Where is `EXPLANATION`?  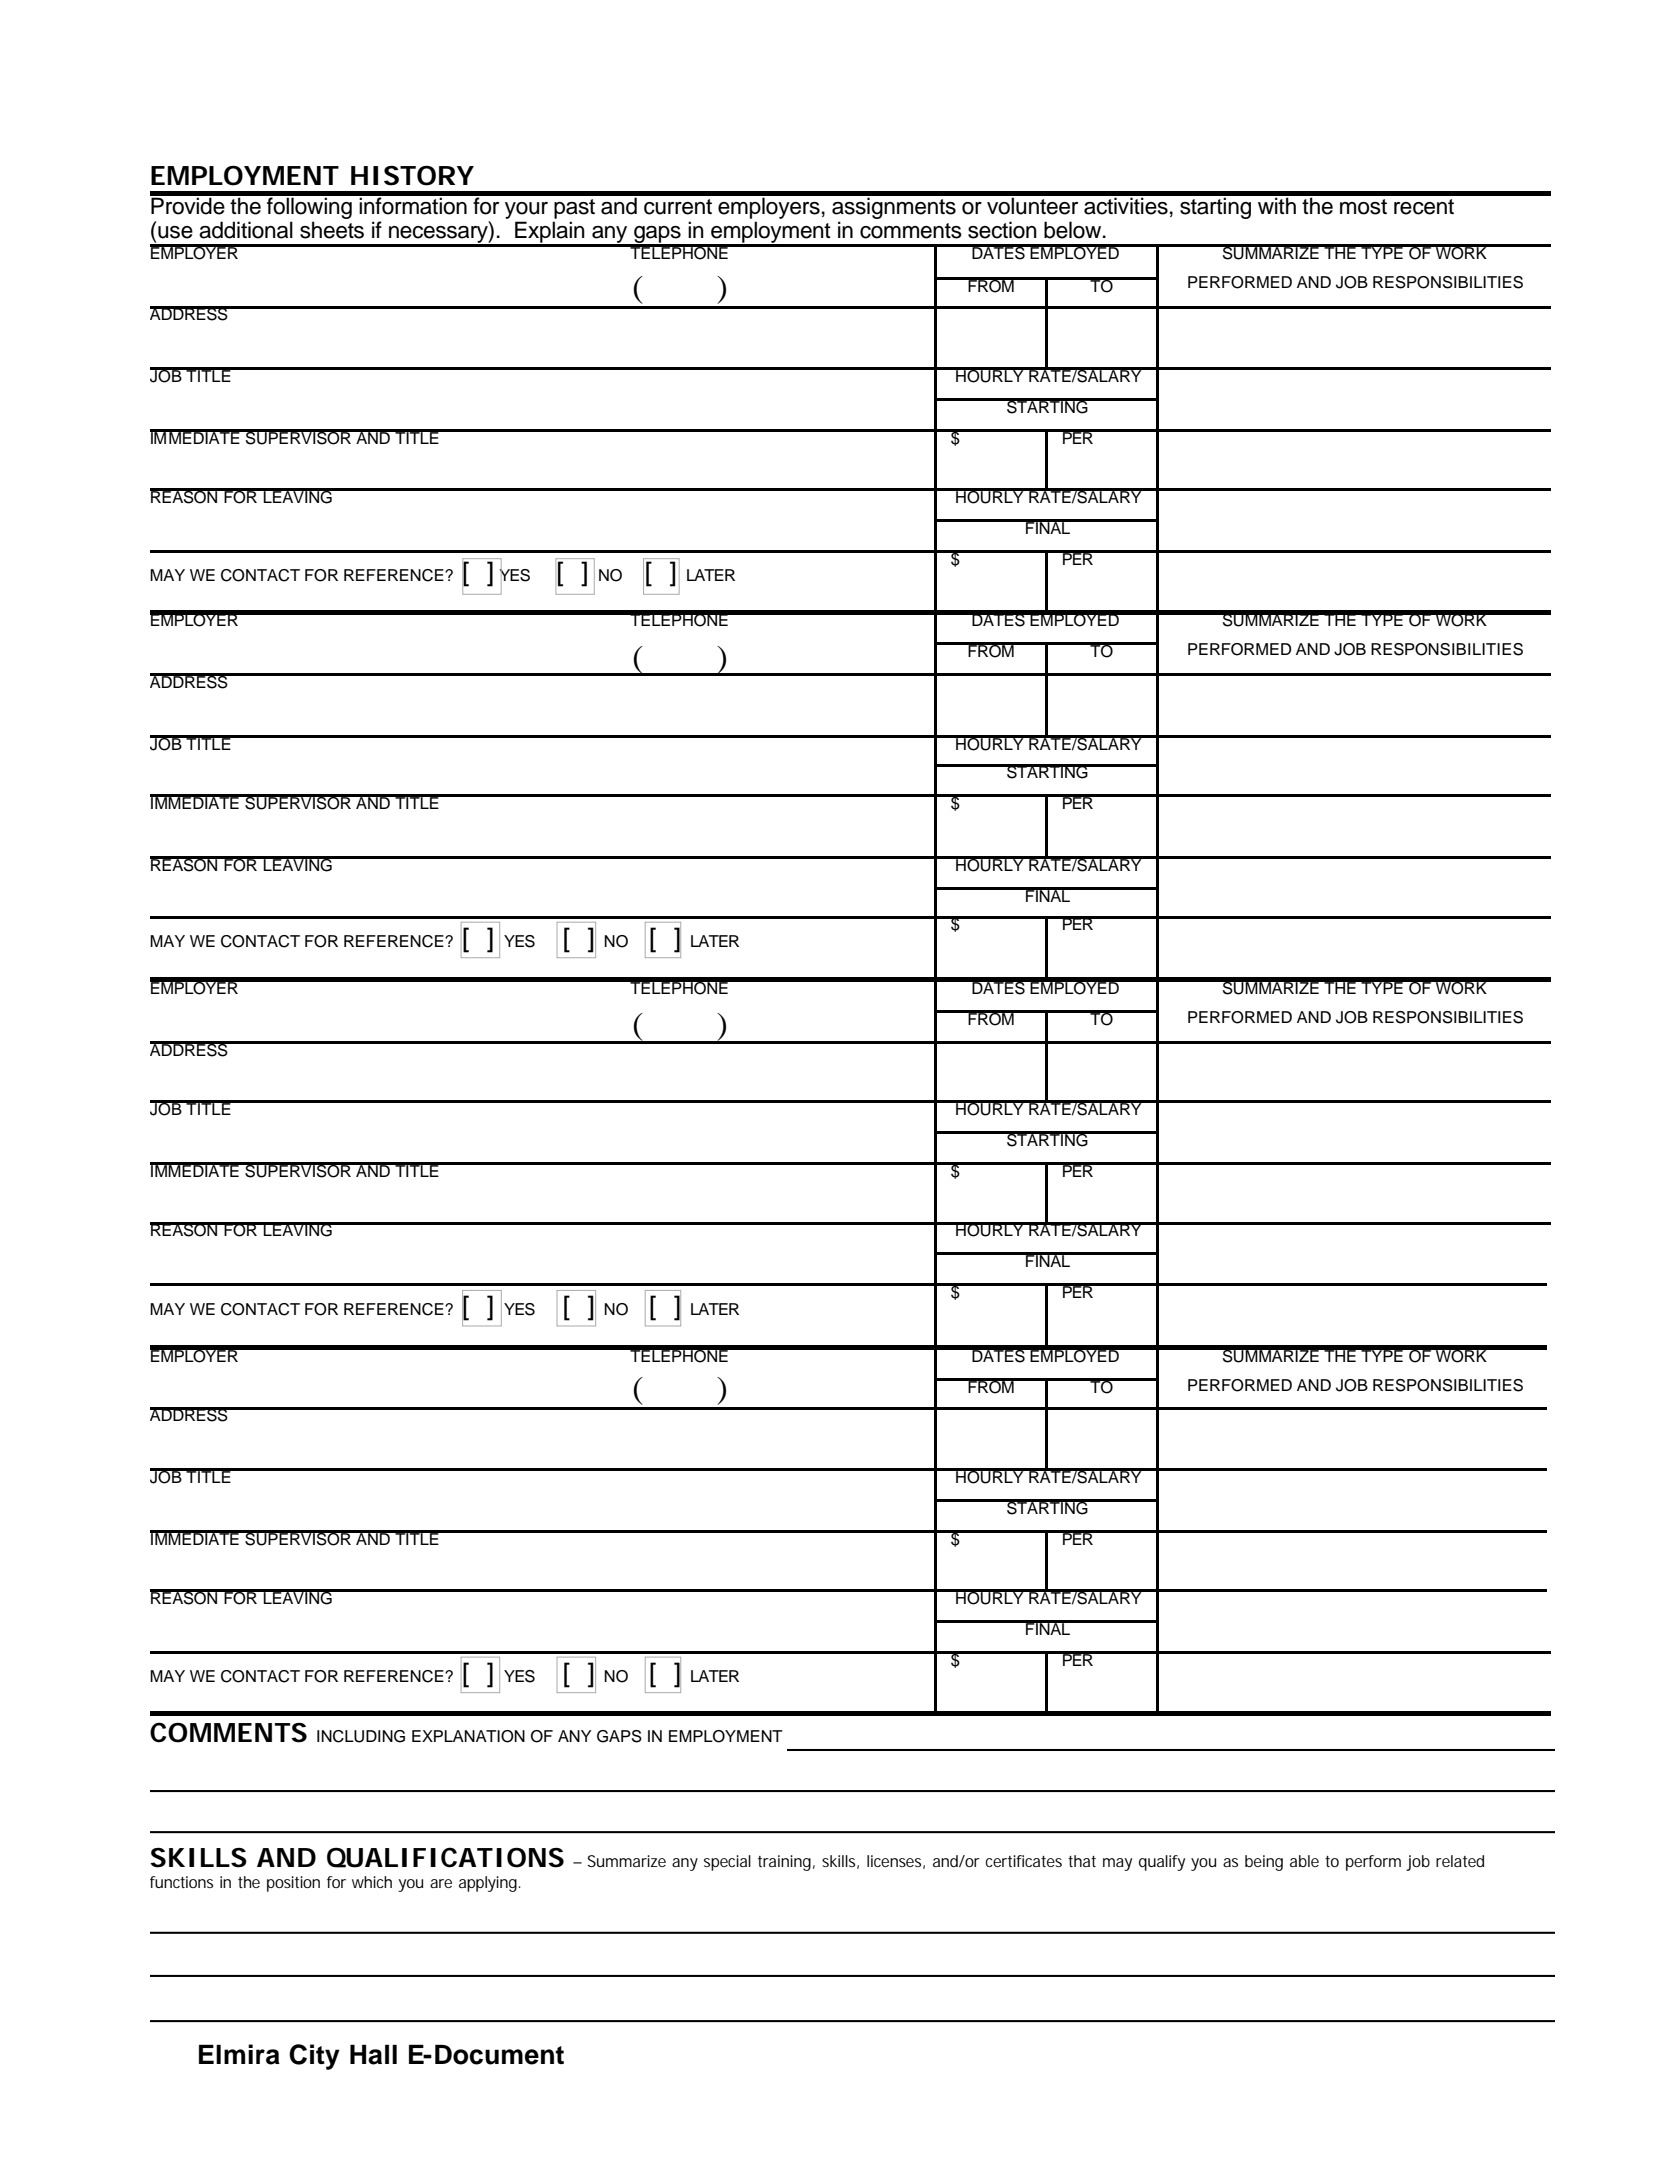
EXPLANATION is located at coordinates (468, 1736).
